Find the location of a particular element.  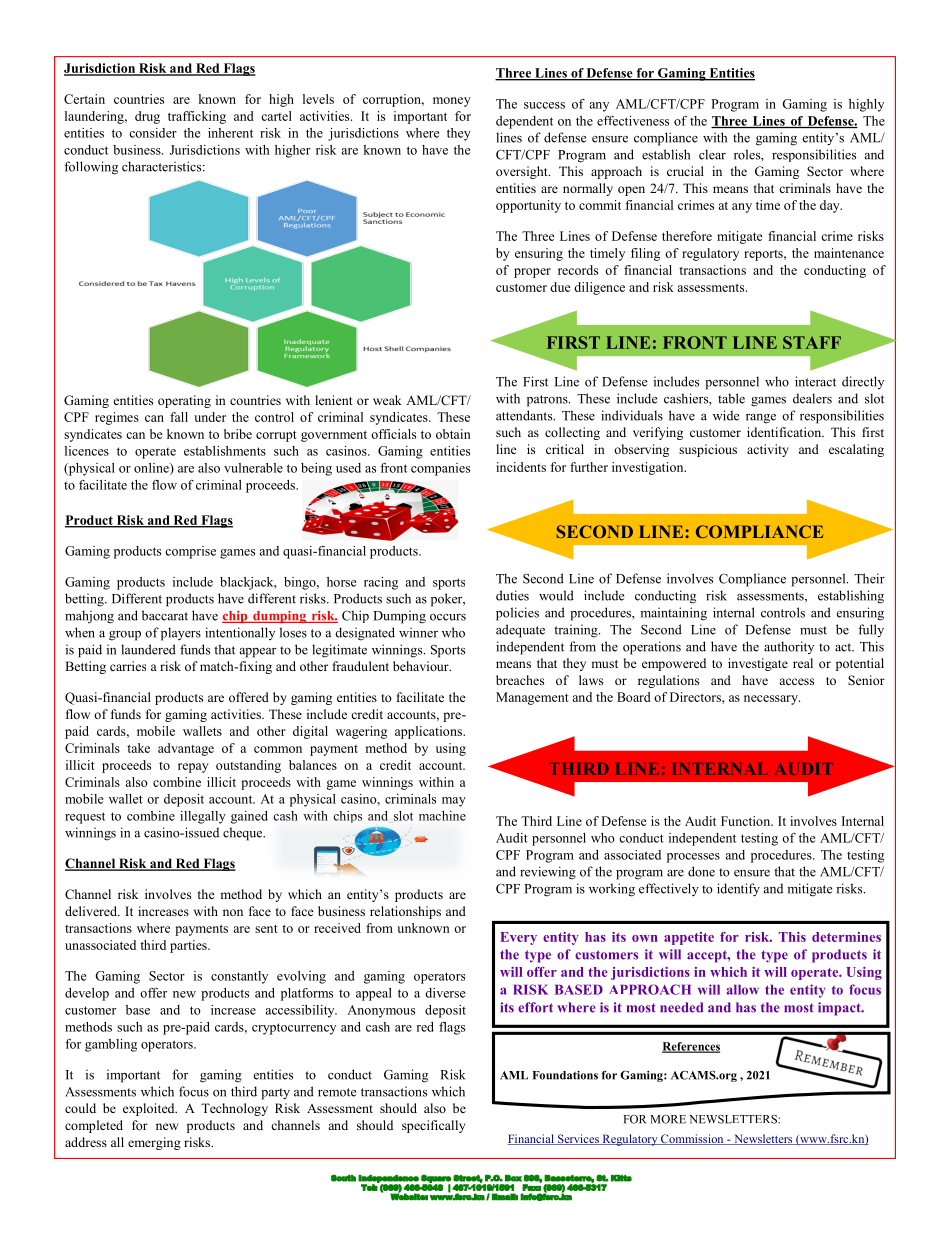

specifically is located at coordinates (433, 1126).
